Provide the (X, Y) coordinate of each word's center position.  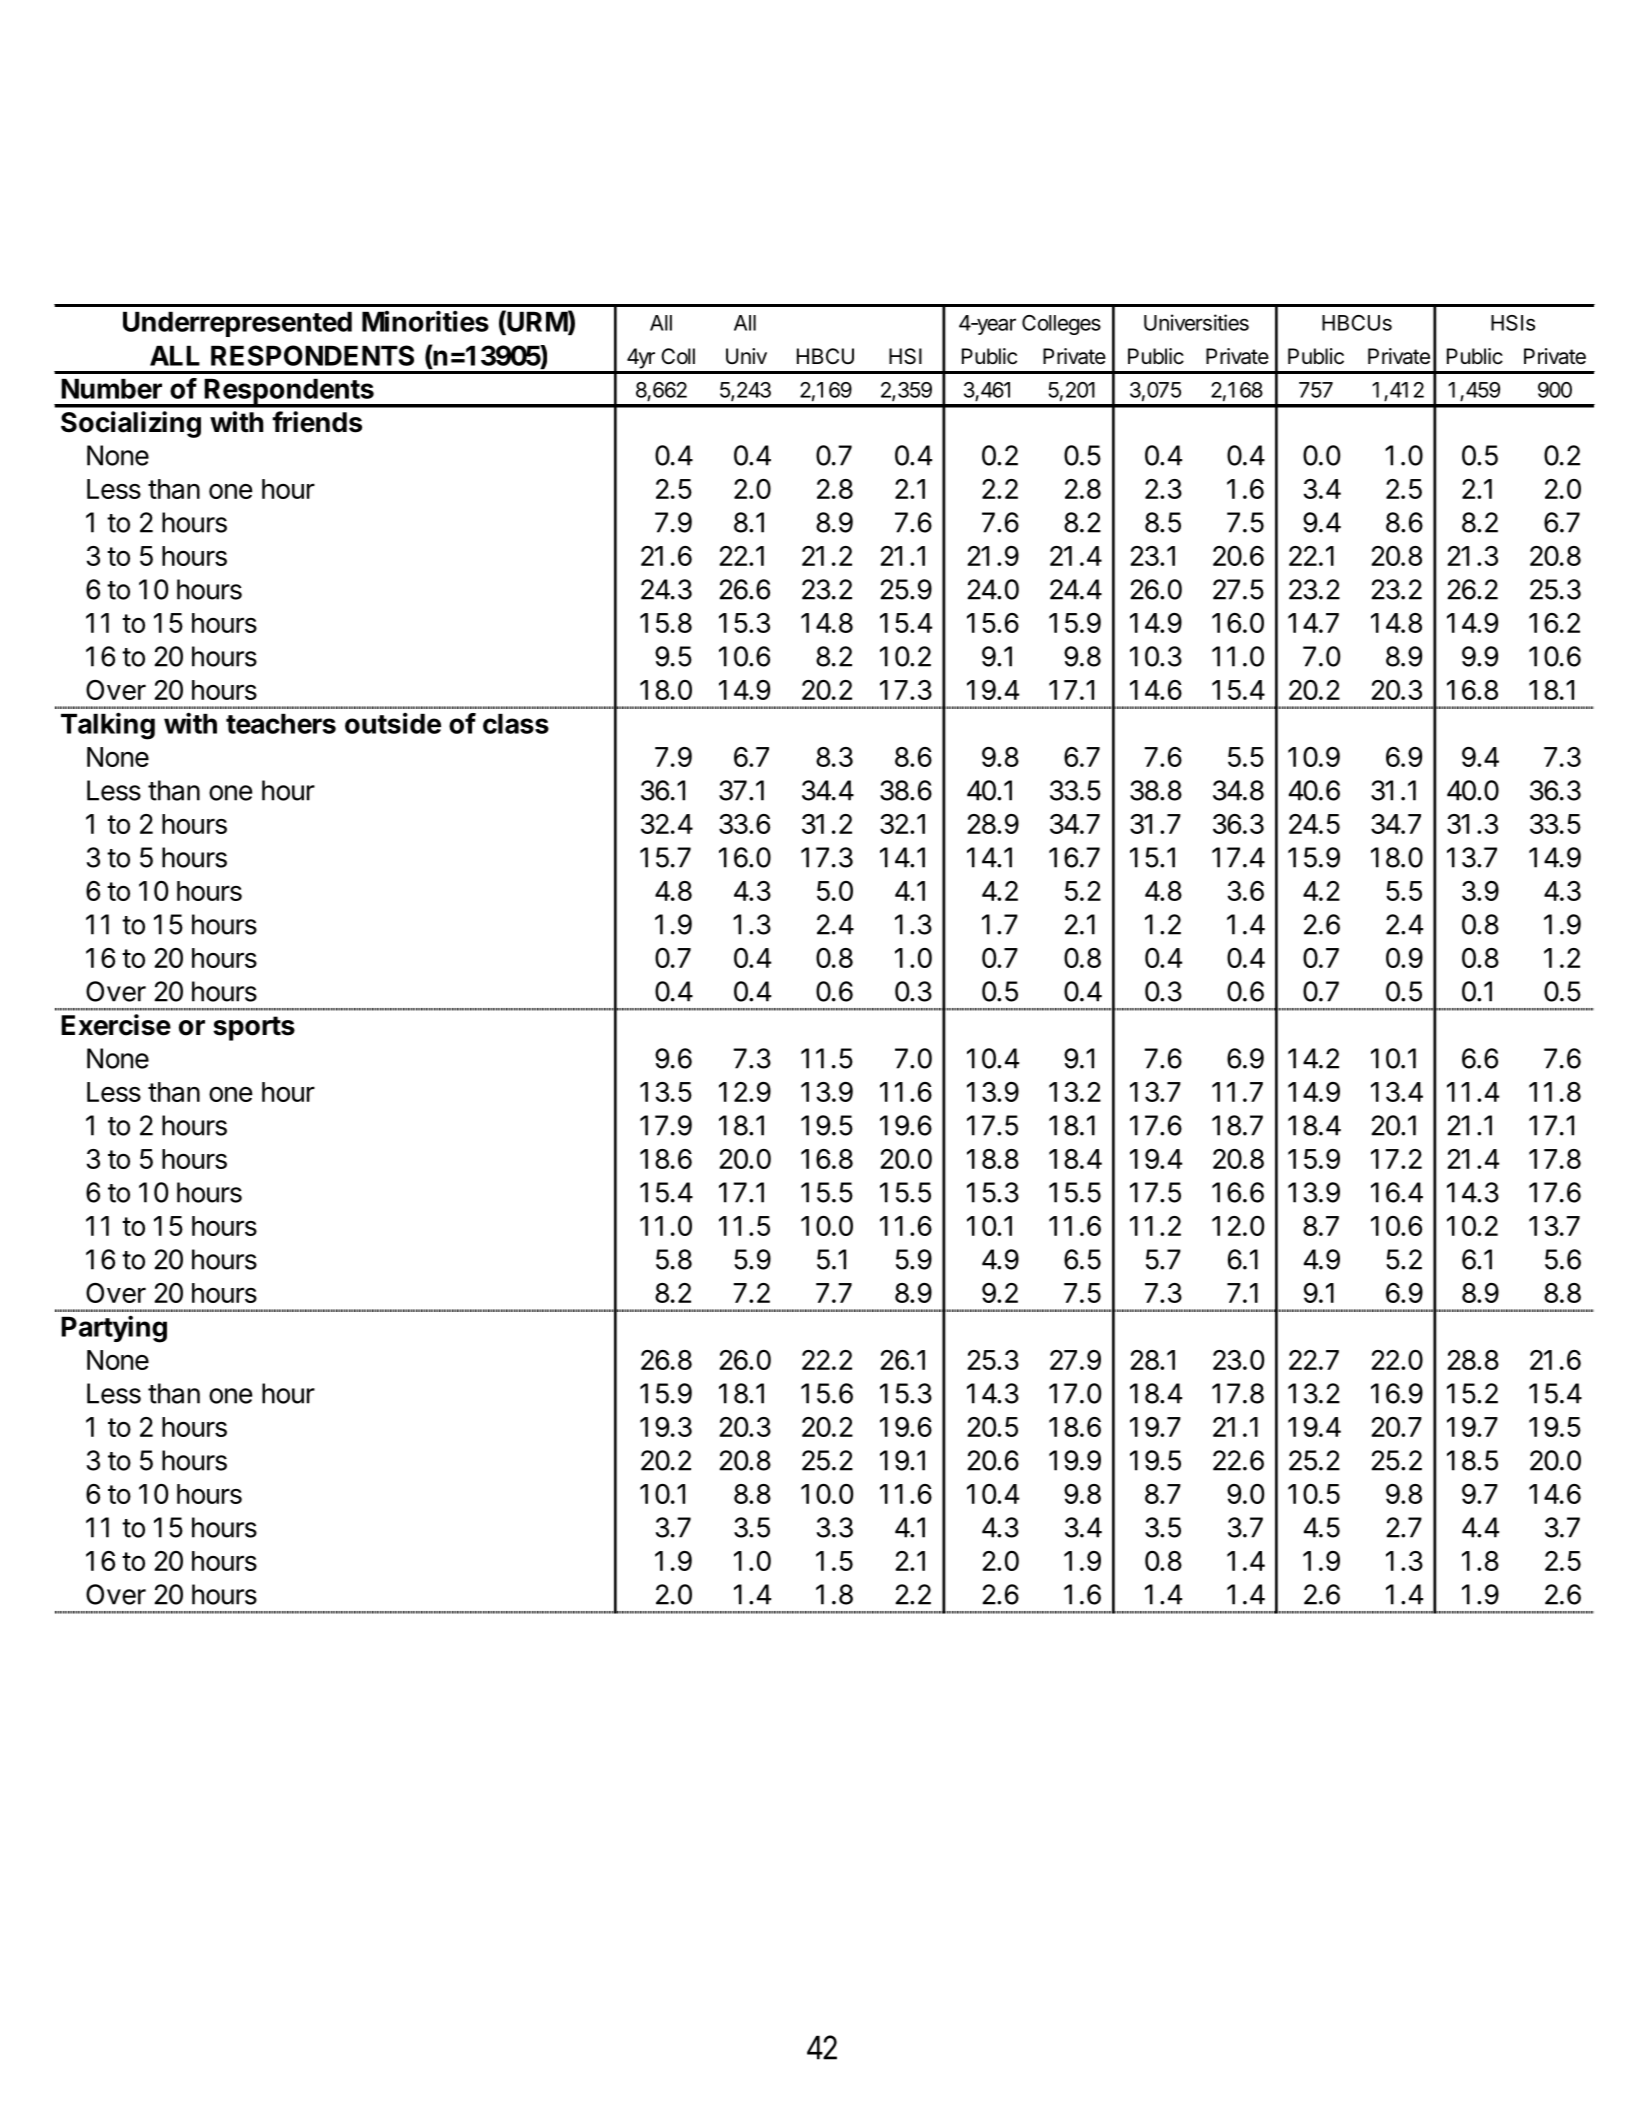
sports (254, 1028)
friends (317, 422)
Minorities (425, 321)
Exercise (116, 1025)
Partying (114, 1329)
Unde (156, 322)
